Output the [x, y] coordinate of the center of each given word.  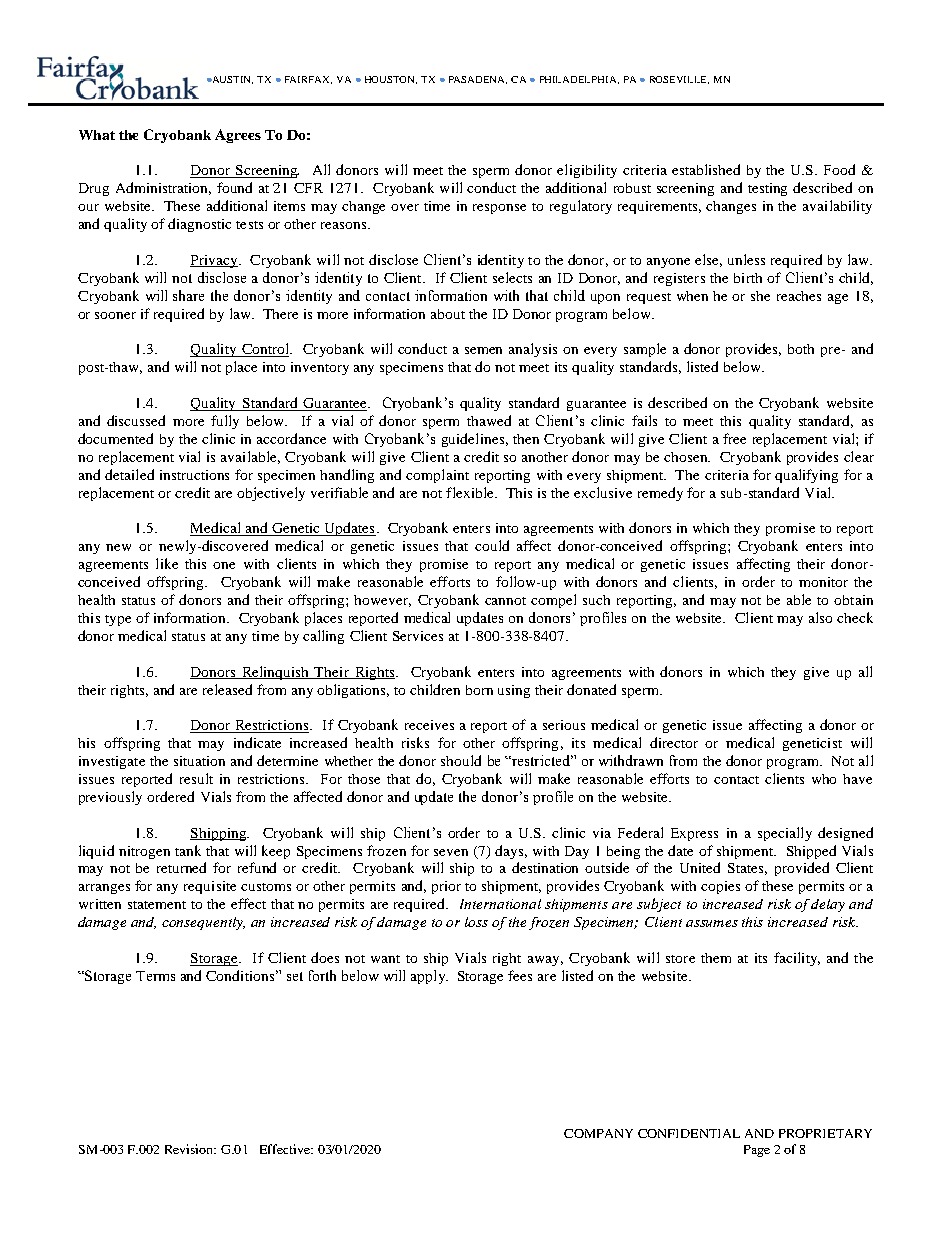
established [706, 169]
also [820, 617]
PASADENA [478, 80]
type [118, 620]
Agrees [238, 136]
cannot [505, 601]
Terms [155, 976]
